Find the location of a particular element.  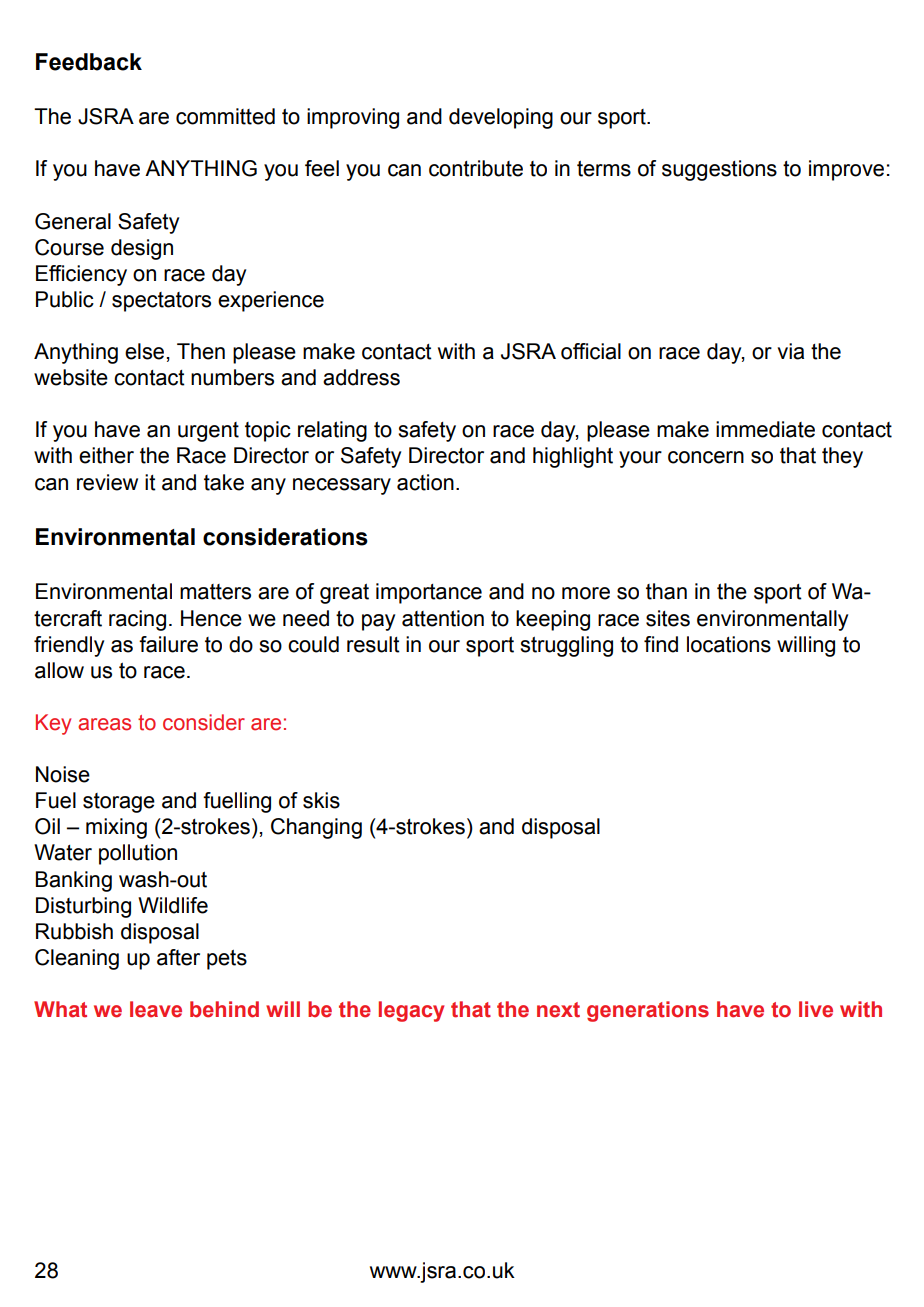

legacy is located at coordinates (411, 1011).
